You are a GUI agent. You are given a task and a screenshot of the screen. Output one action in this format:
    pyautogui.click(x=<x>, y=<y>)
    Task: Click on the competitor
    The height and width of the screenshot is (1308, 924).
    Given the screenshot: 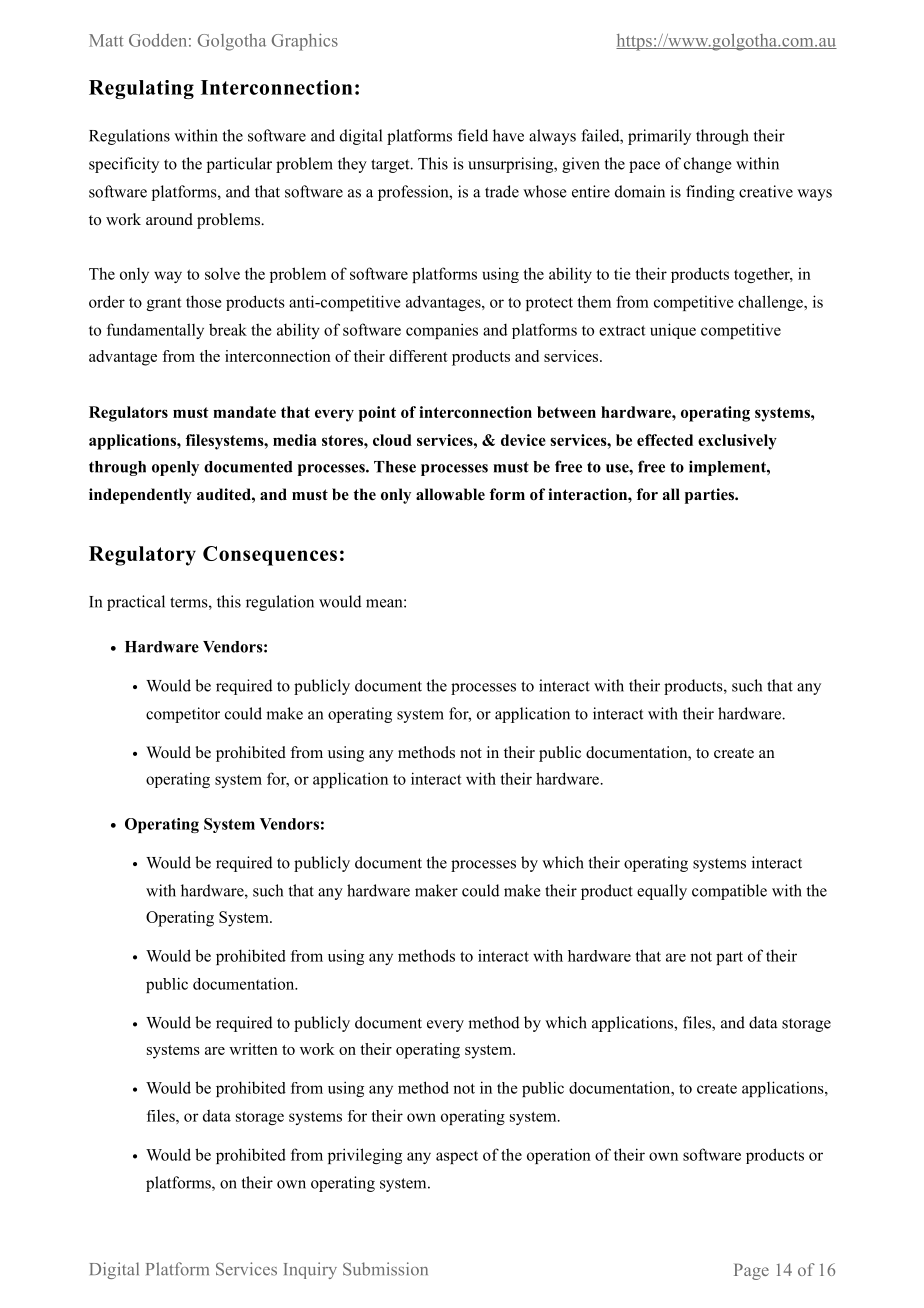 What is the action you would take?
    pyautogui.click(x=183, y=715)
